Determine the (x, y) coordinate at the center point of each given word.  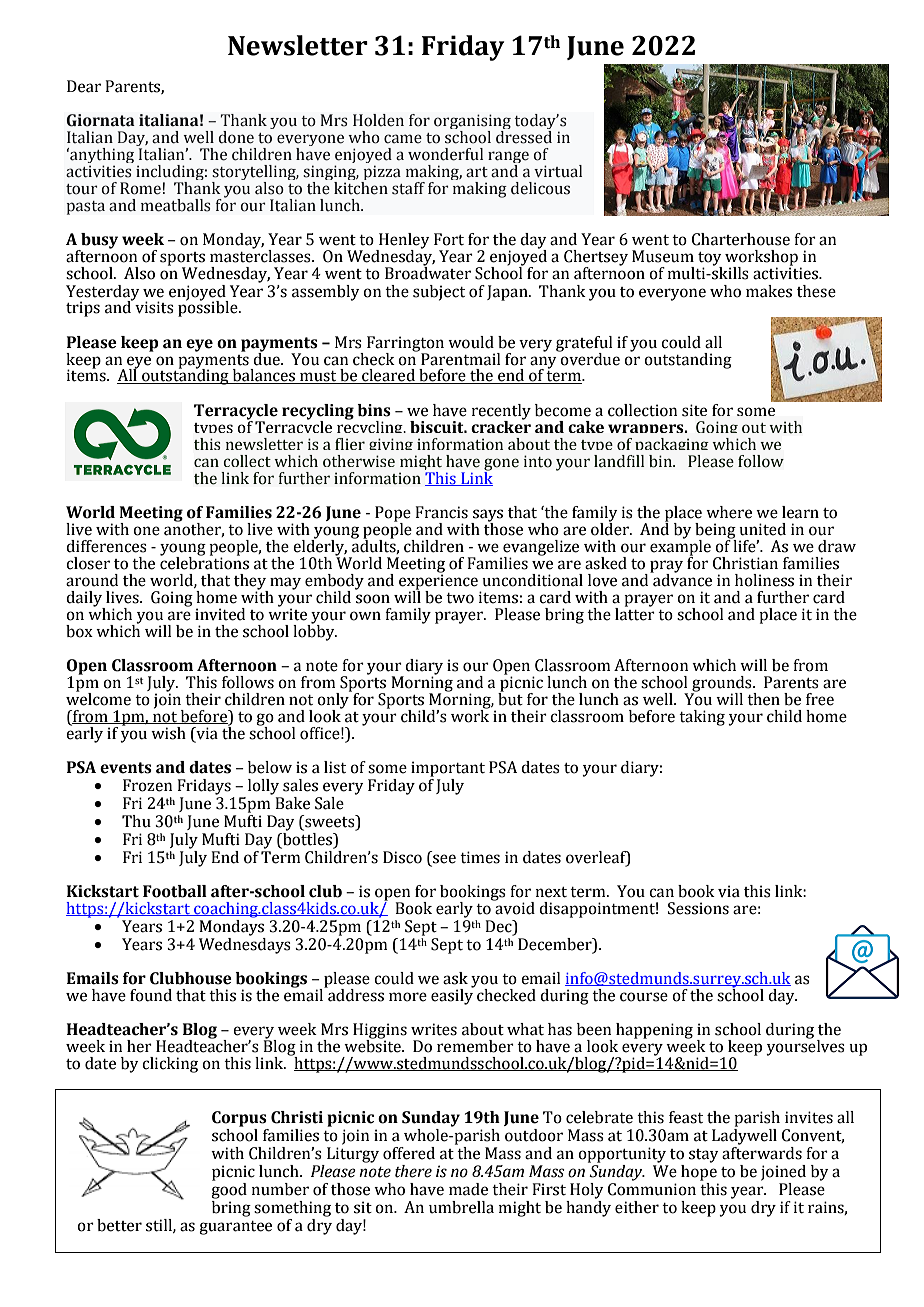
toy (710, 260)
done (236, 137)
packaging (671, 447)
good (229, 1191)
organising (472, 123)
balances (263, 376)
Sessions (698, 908)
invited (220, 614)
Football (175, 891)
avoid (514, 907)
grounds (722, 685)
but (510, 698)
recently (501, 413)
